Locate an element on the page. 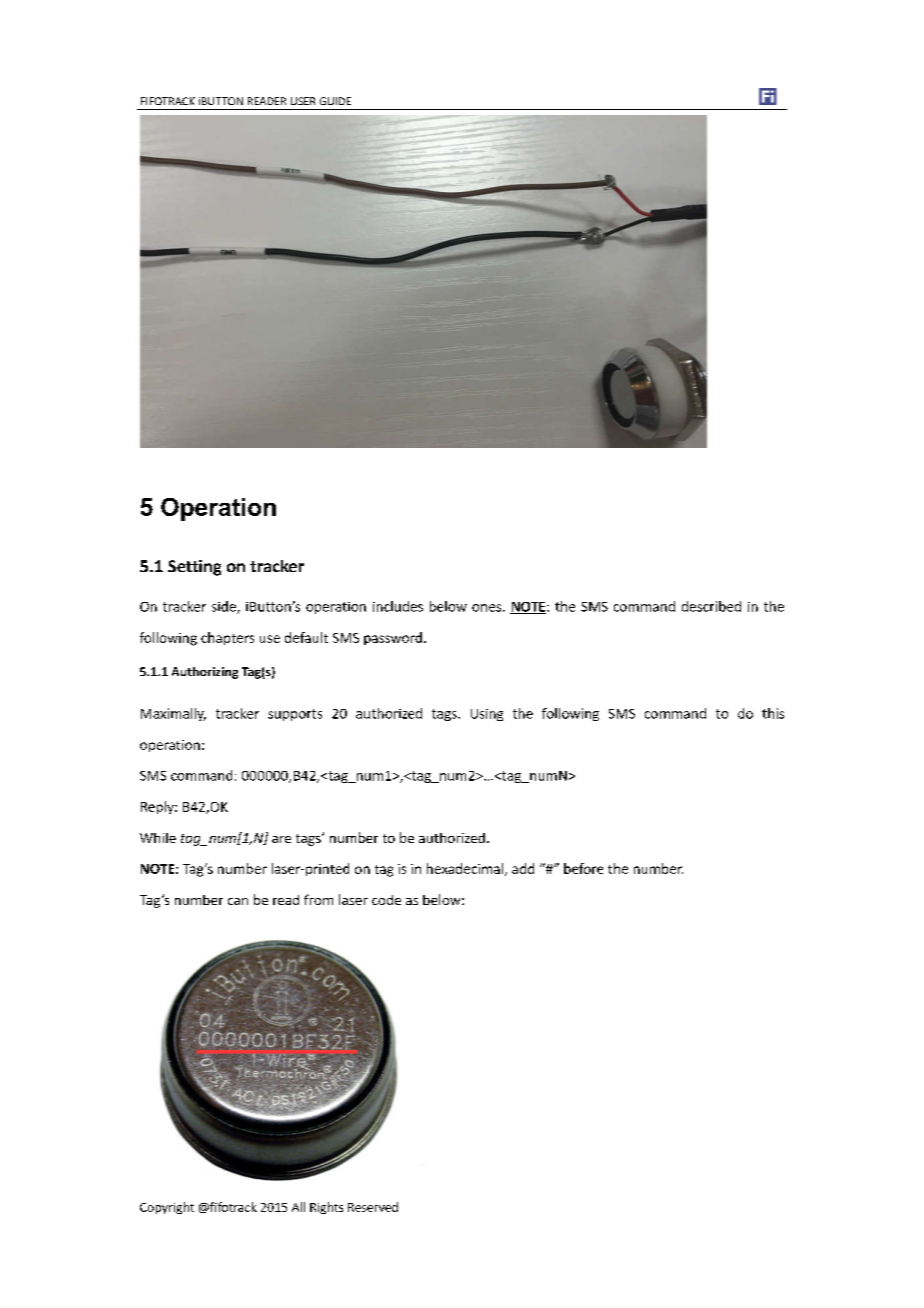 This document has width=924, height=1308. USER is located at coordinates (303, 101).
